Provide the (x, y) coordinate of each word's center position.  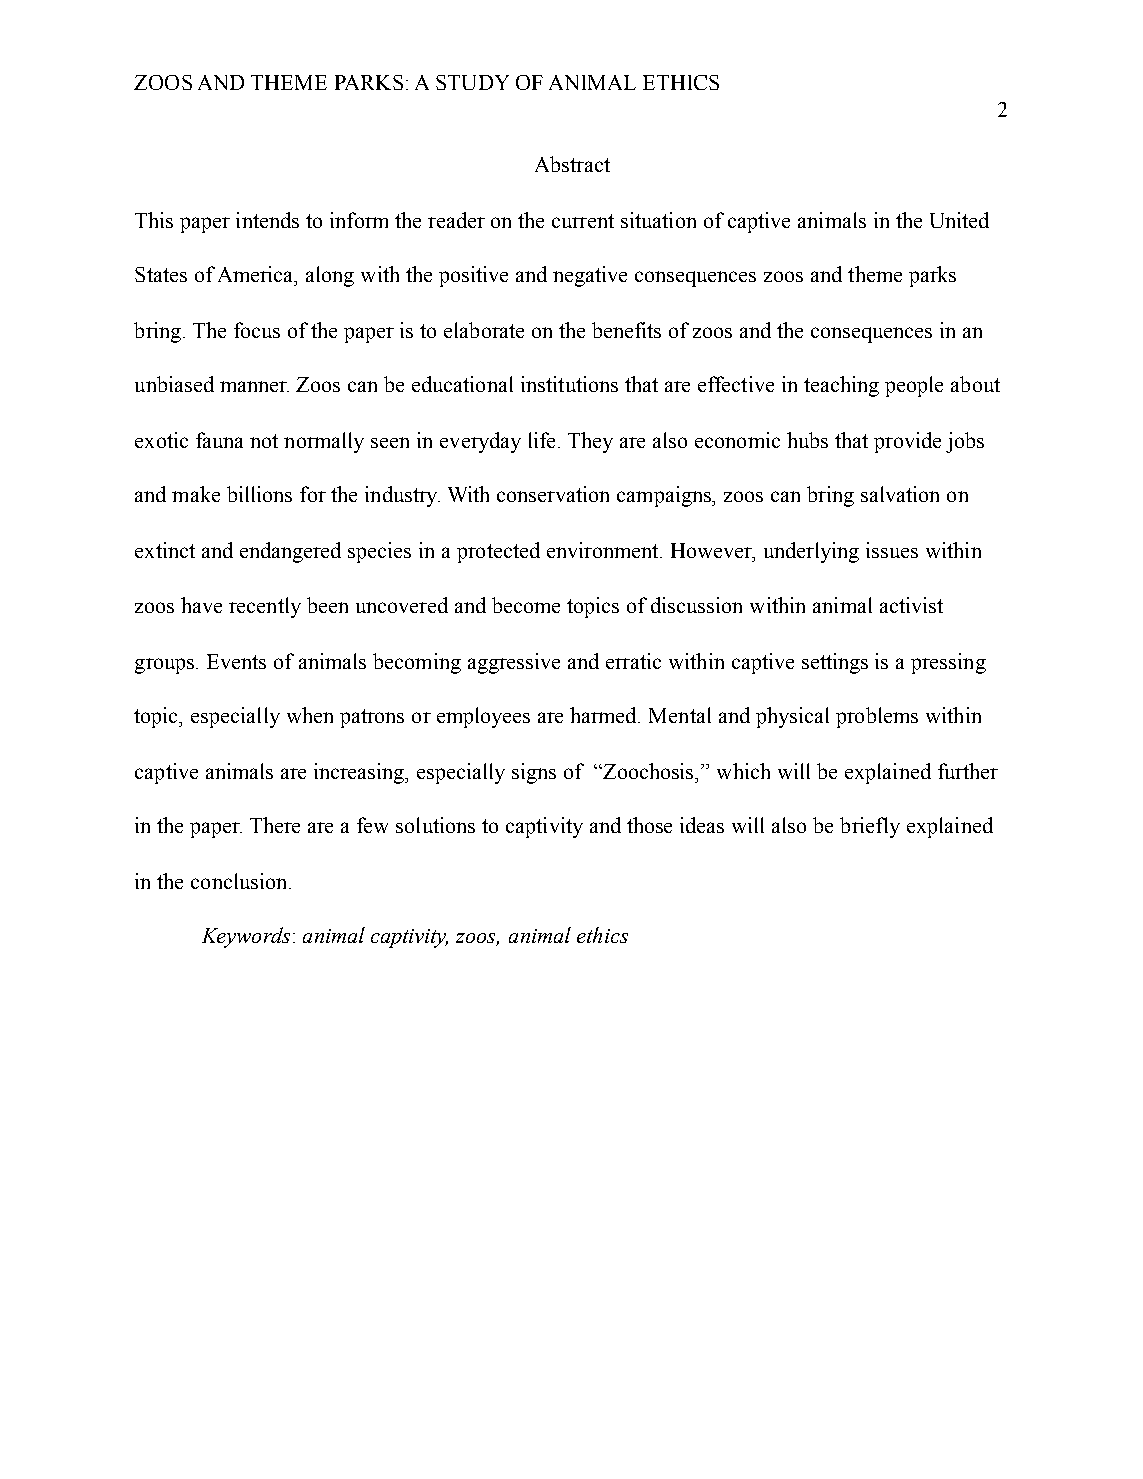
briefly (870, 827)
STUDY (472, 82)
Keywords (246, 937)
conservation (553, 494)
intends (267, 220)
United (959, 220)
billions (259, 494)
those (649, 825)
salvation (900, 494)
